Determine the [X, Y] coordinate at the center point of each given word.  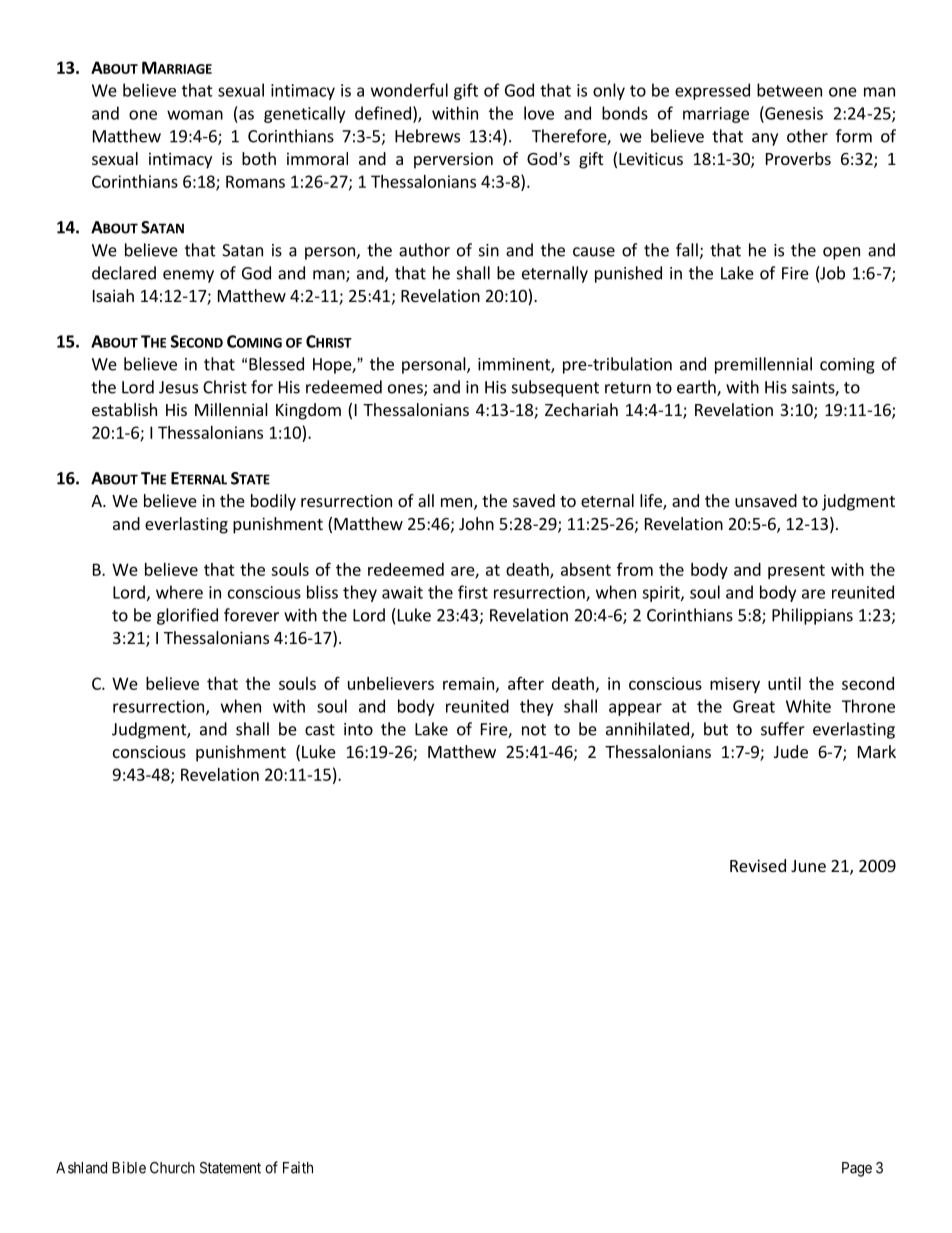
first [473, 592]
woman [195, 115]
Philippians [812, 616]
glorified [187, 616]
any [765, 139]
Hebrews [427, 136]
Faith [298, 1168]
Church [172, 1168]
